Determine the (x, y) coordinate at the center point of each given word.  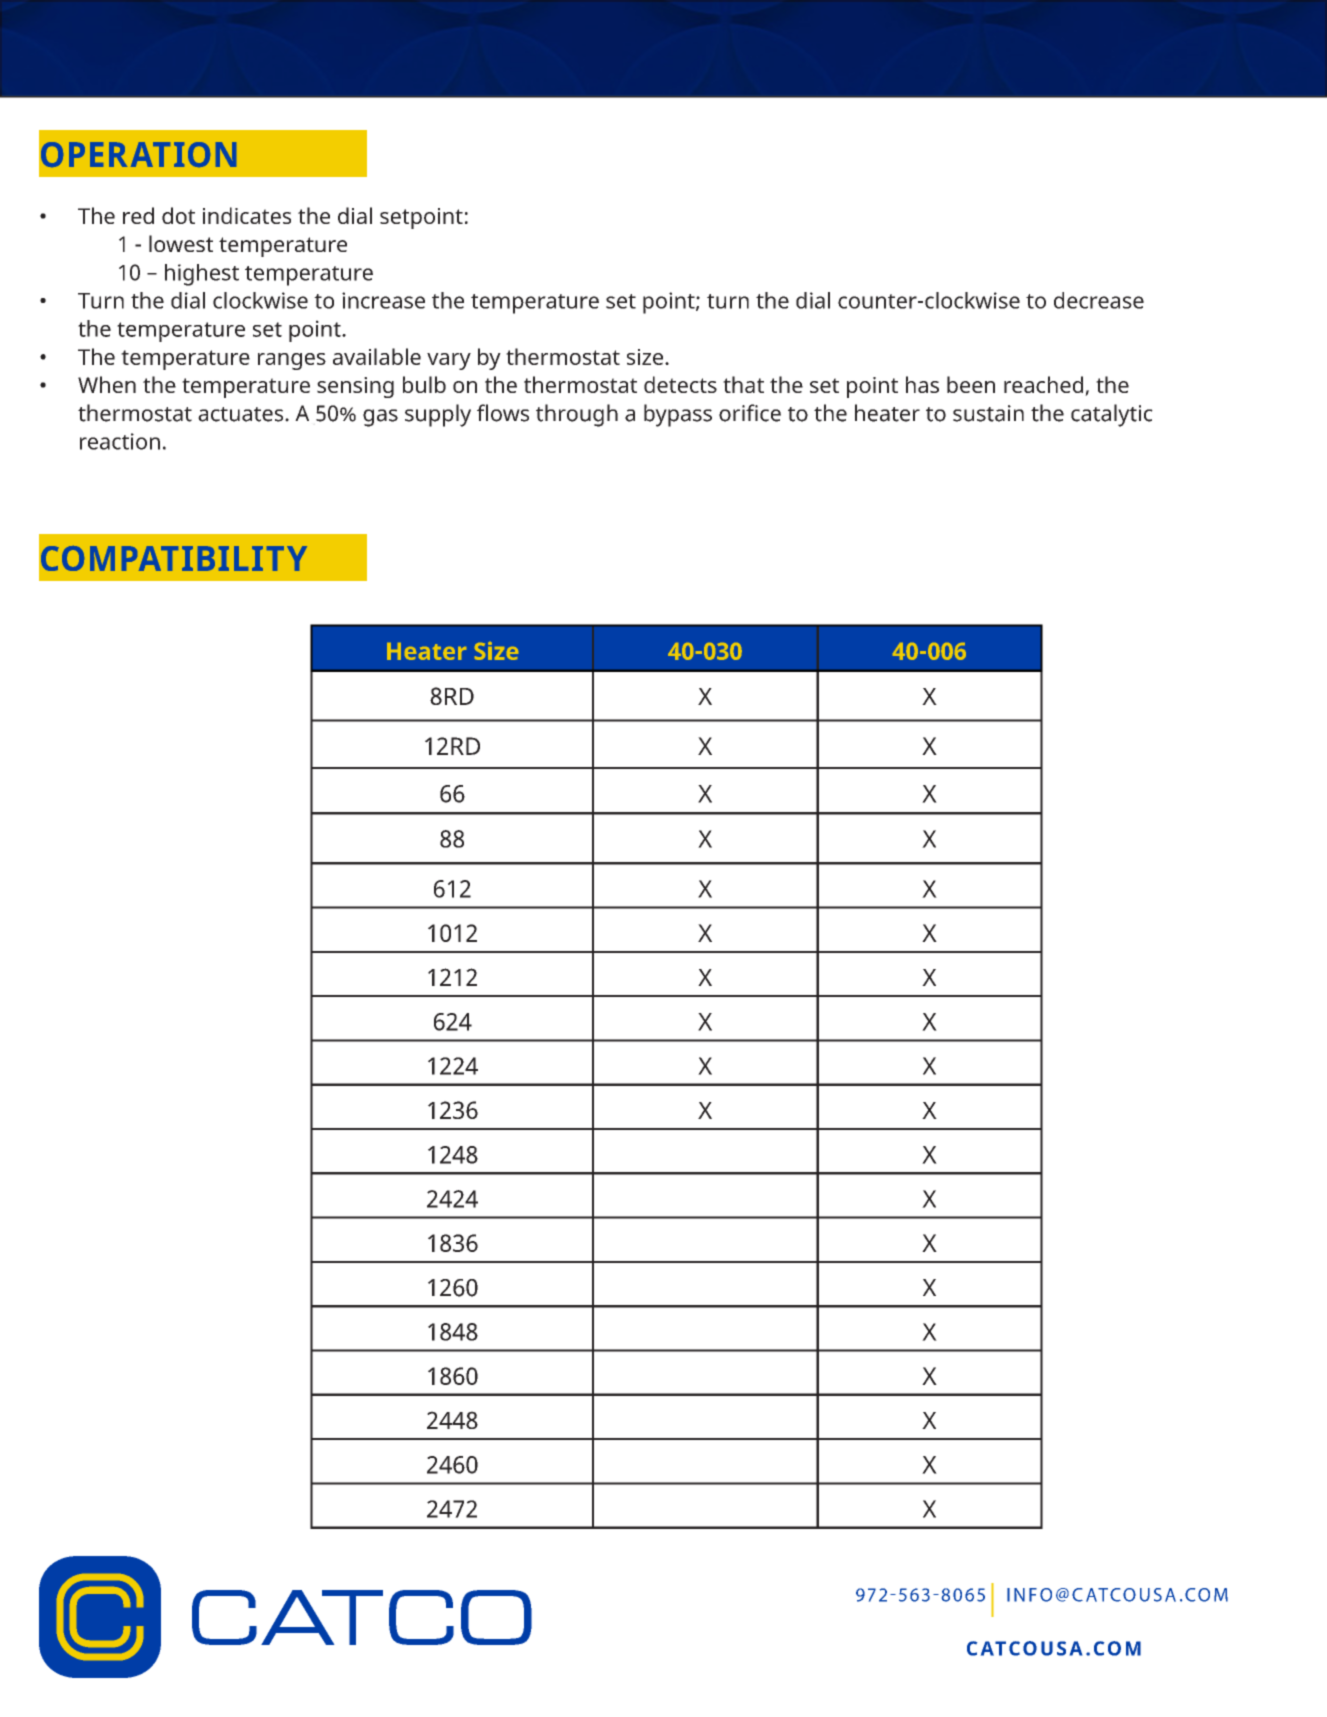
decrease (1099, 300)
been (971, 384)
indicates (247, 215)
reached (1045, 386)
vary (449, 361)
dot (178, 215)
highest (202, 275)
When (107, 384)
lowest (181, 243)
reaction (120, 441)
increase (383, 300)
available (377, 356)
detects (680, 384)
